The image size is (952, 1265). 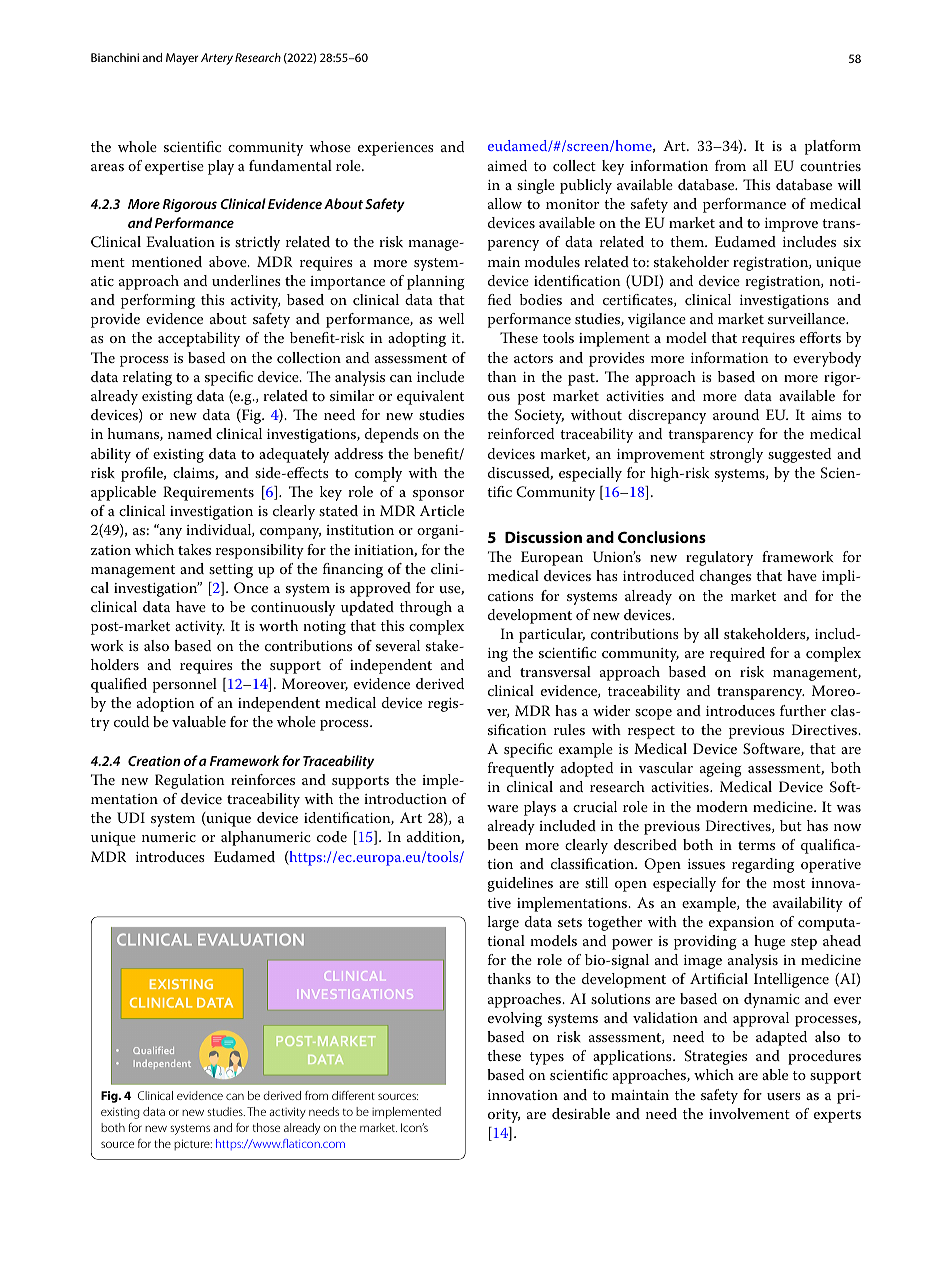 What do you see at coordinates (833, 147) in the image?
I see `platform` at bounding box center [833, 147].
